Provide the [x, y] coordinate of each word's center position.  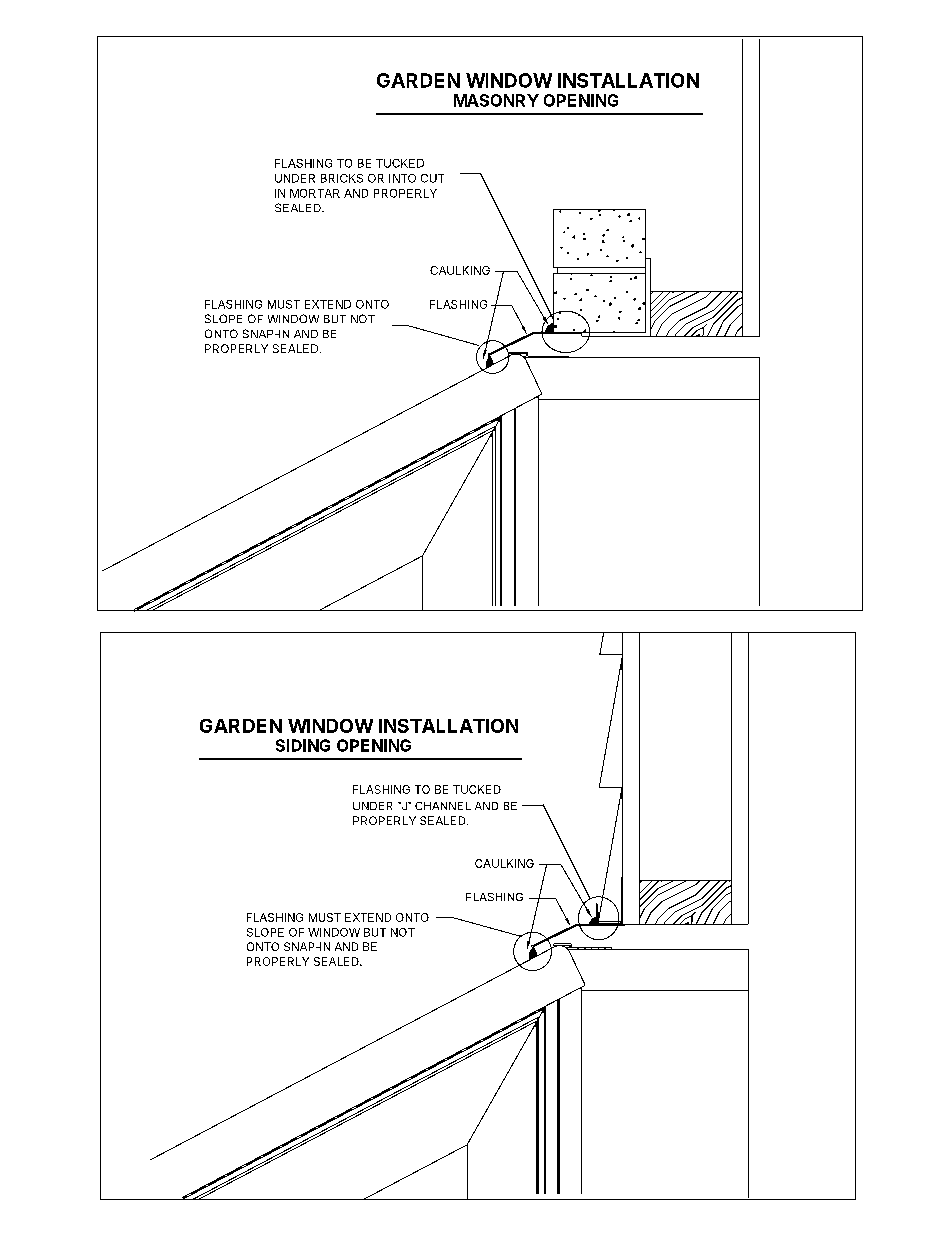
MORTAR [315, 193]
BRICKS [342, 178]
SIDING [303, 745]
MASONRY [496, 100]
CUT [432, 178]
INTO [402, 178]
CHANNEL [443, 806]
